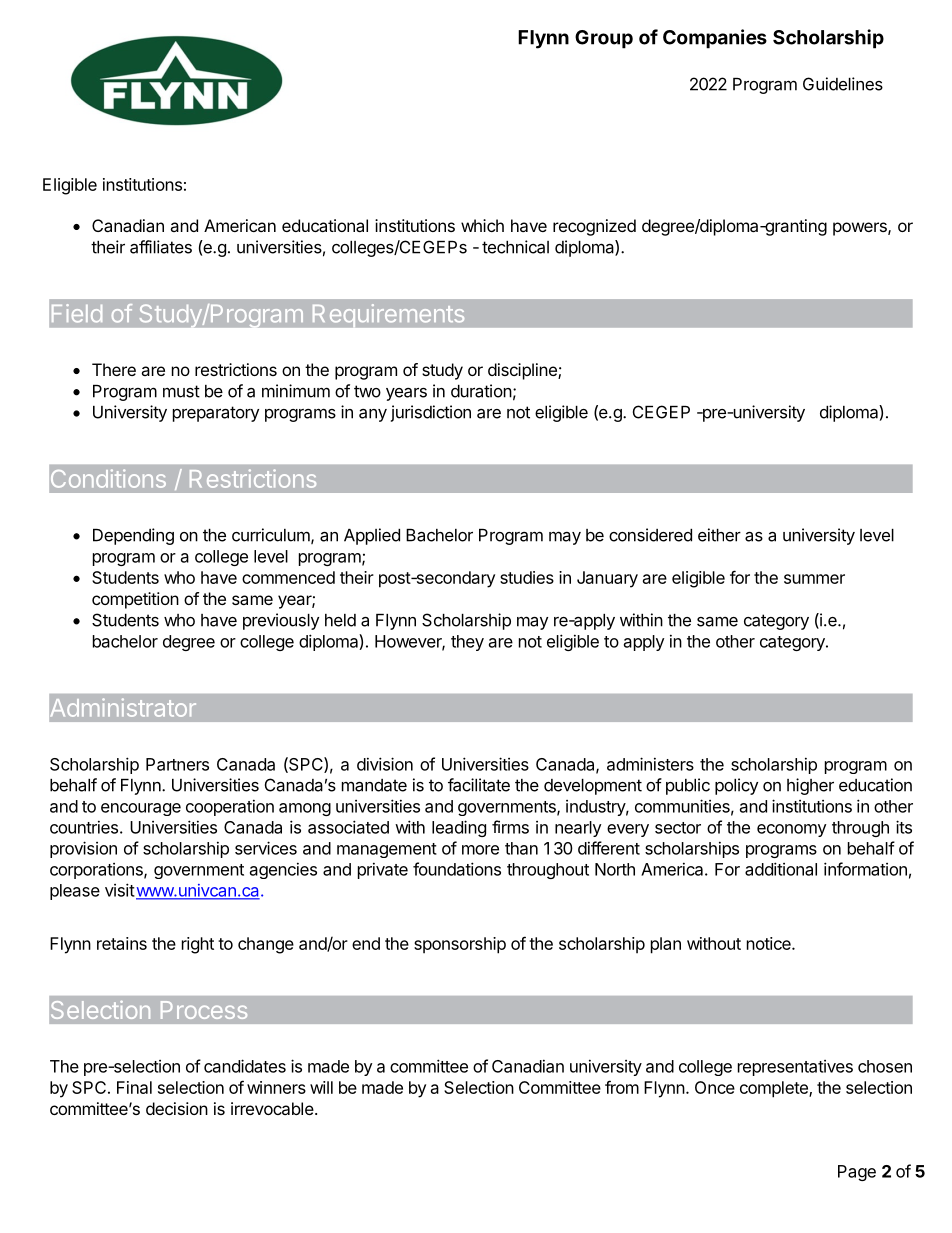 The height and width of the screenshot is (1233, 952). What do you see at coordinates (481, 391) in the screenshot?
I see `duration` at bounding box center [481, 391].
